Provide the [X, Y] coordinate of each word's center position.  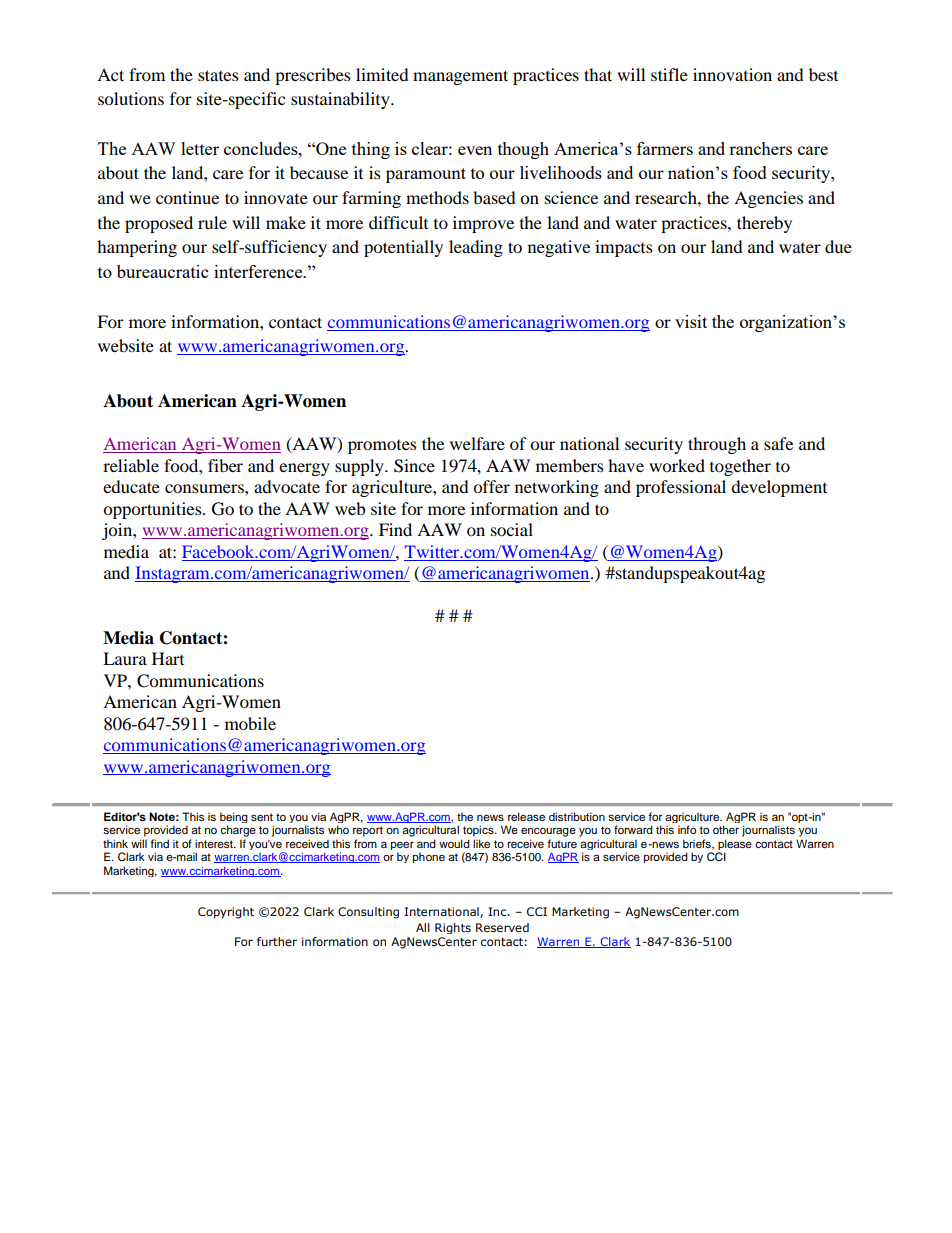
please [734, 846]
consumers [205, 488]
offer [491, 486]
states [218, 75]
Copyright [226, 913]
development [779, 488]
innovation [732, 74]
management [460, 77]
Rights [453, 928]
